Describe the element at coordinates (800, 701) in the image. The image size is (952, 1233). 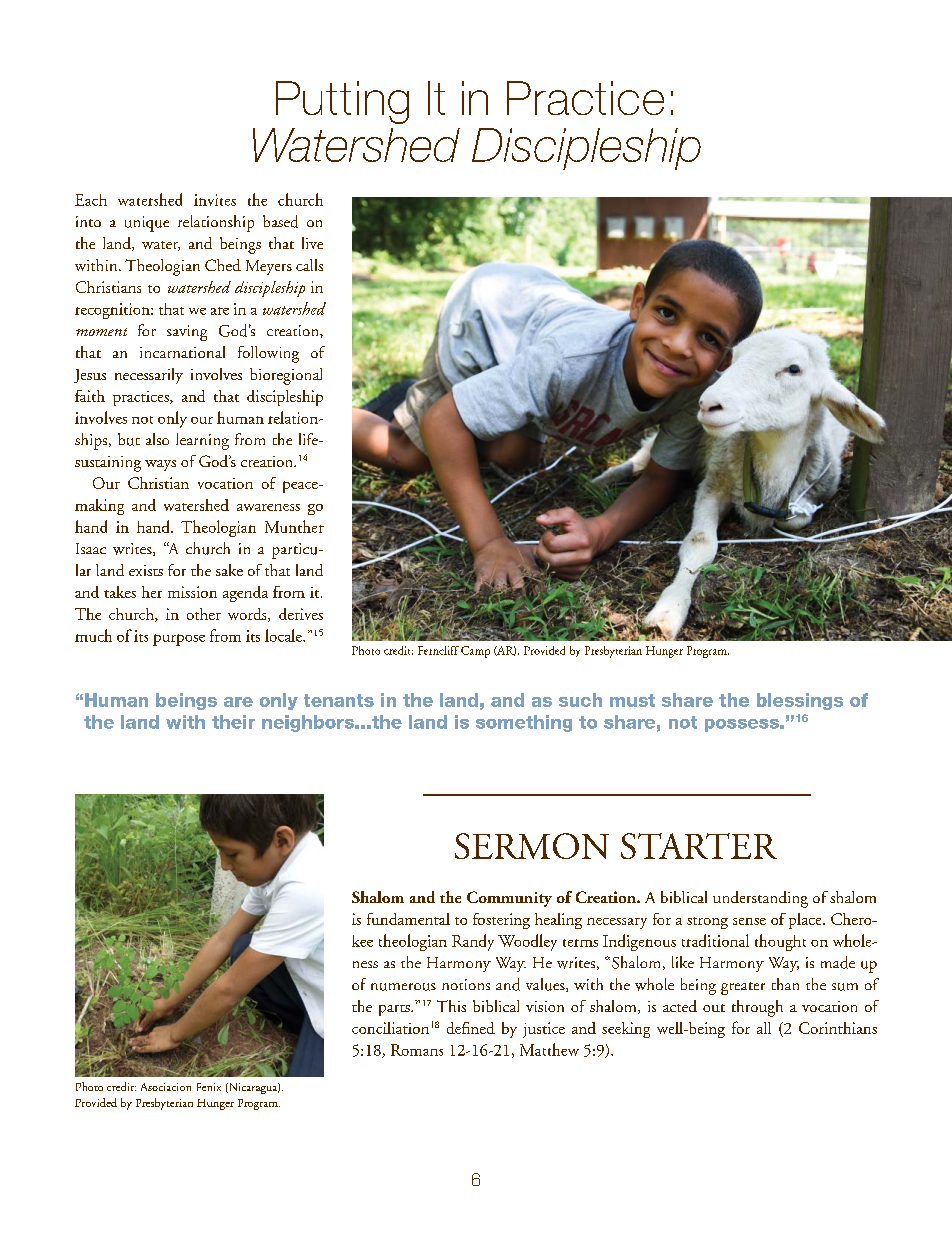
I see `blessings` at that location.
